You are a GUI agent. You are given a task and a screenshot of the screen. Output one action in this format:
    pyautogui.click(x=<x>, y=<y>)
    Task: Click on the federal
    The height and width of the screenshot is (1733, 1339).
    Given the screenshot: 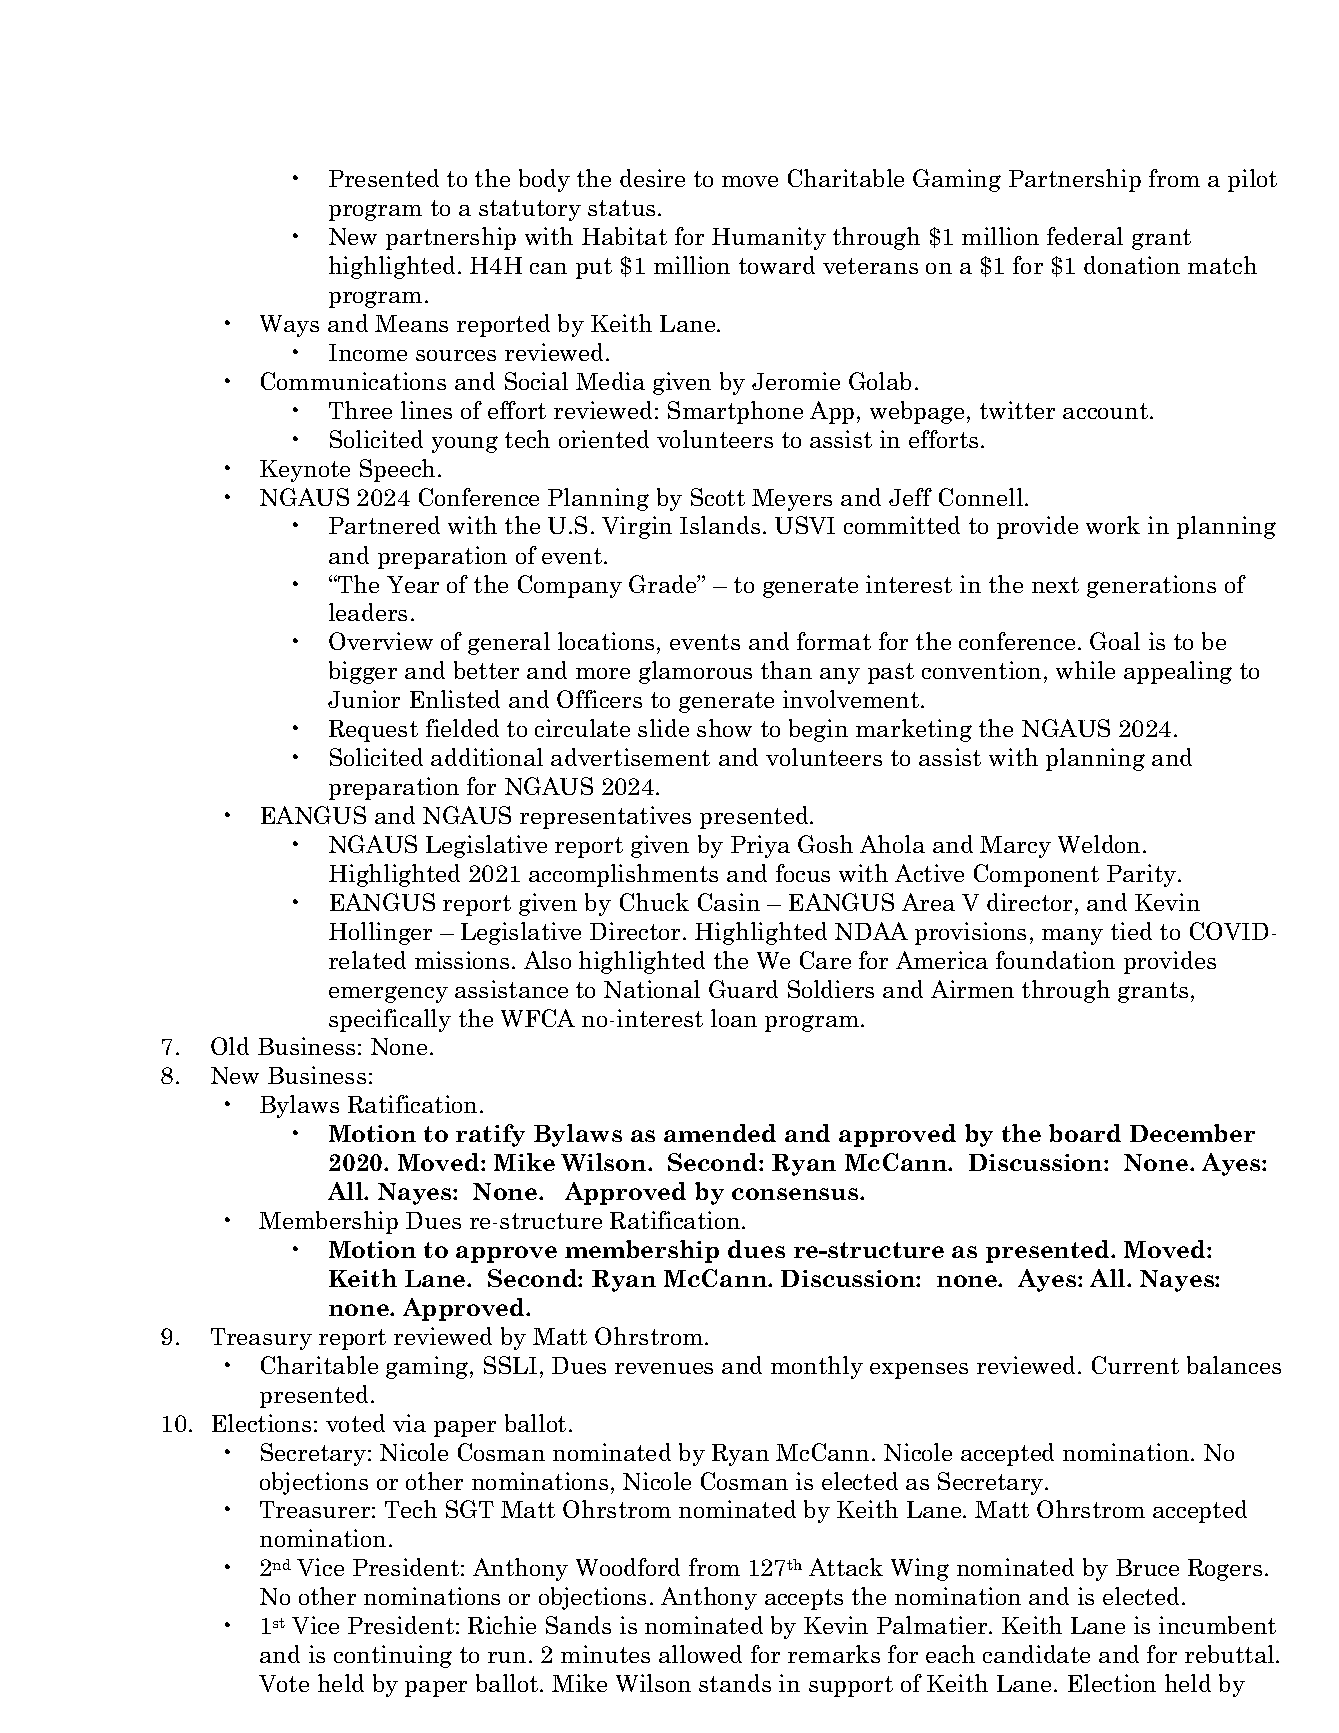 What is the action you would take?
    pyautogui.click(x=1085, y=236)
